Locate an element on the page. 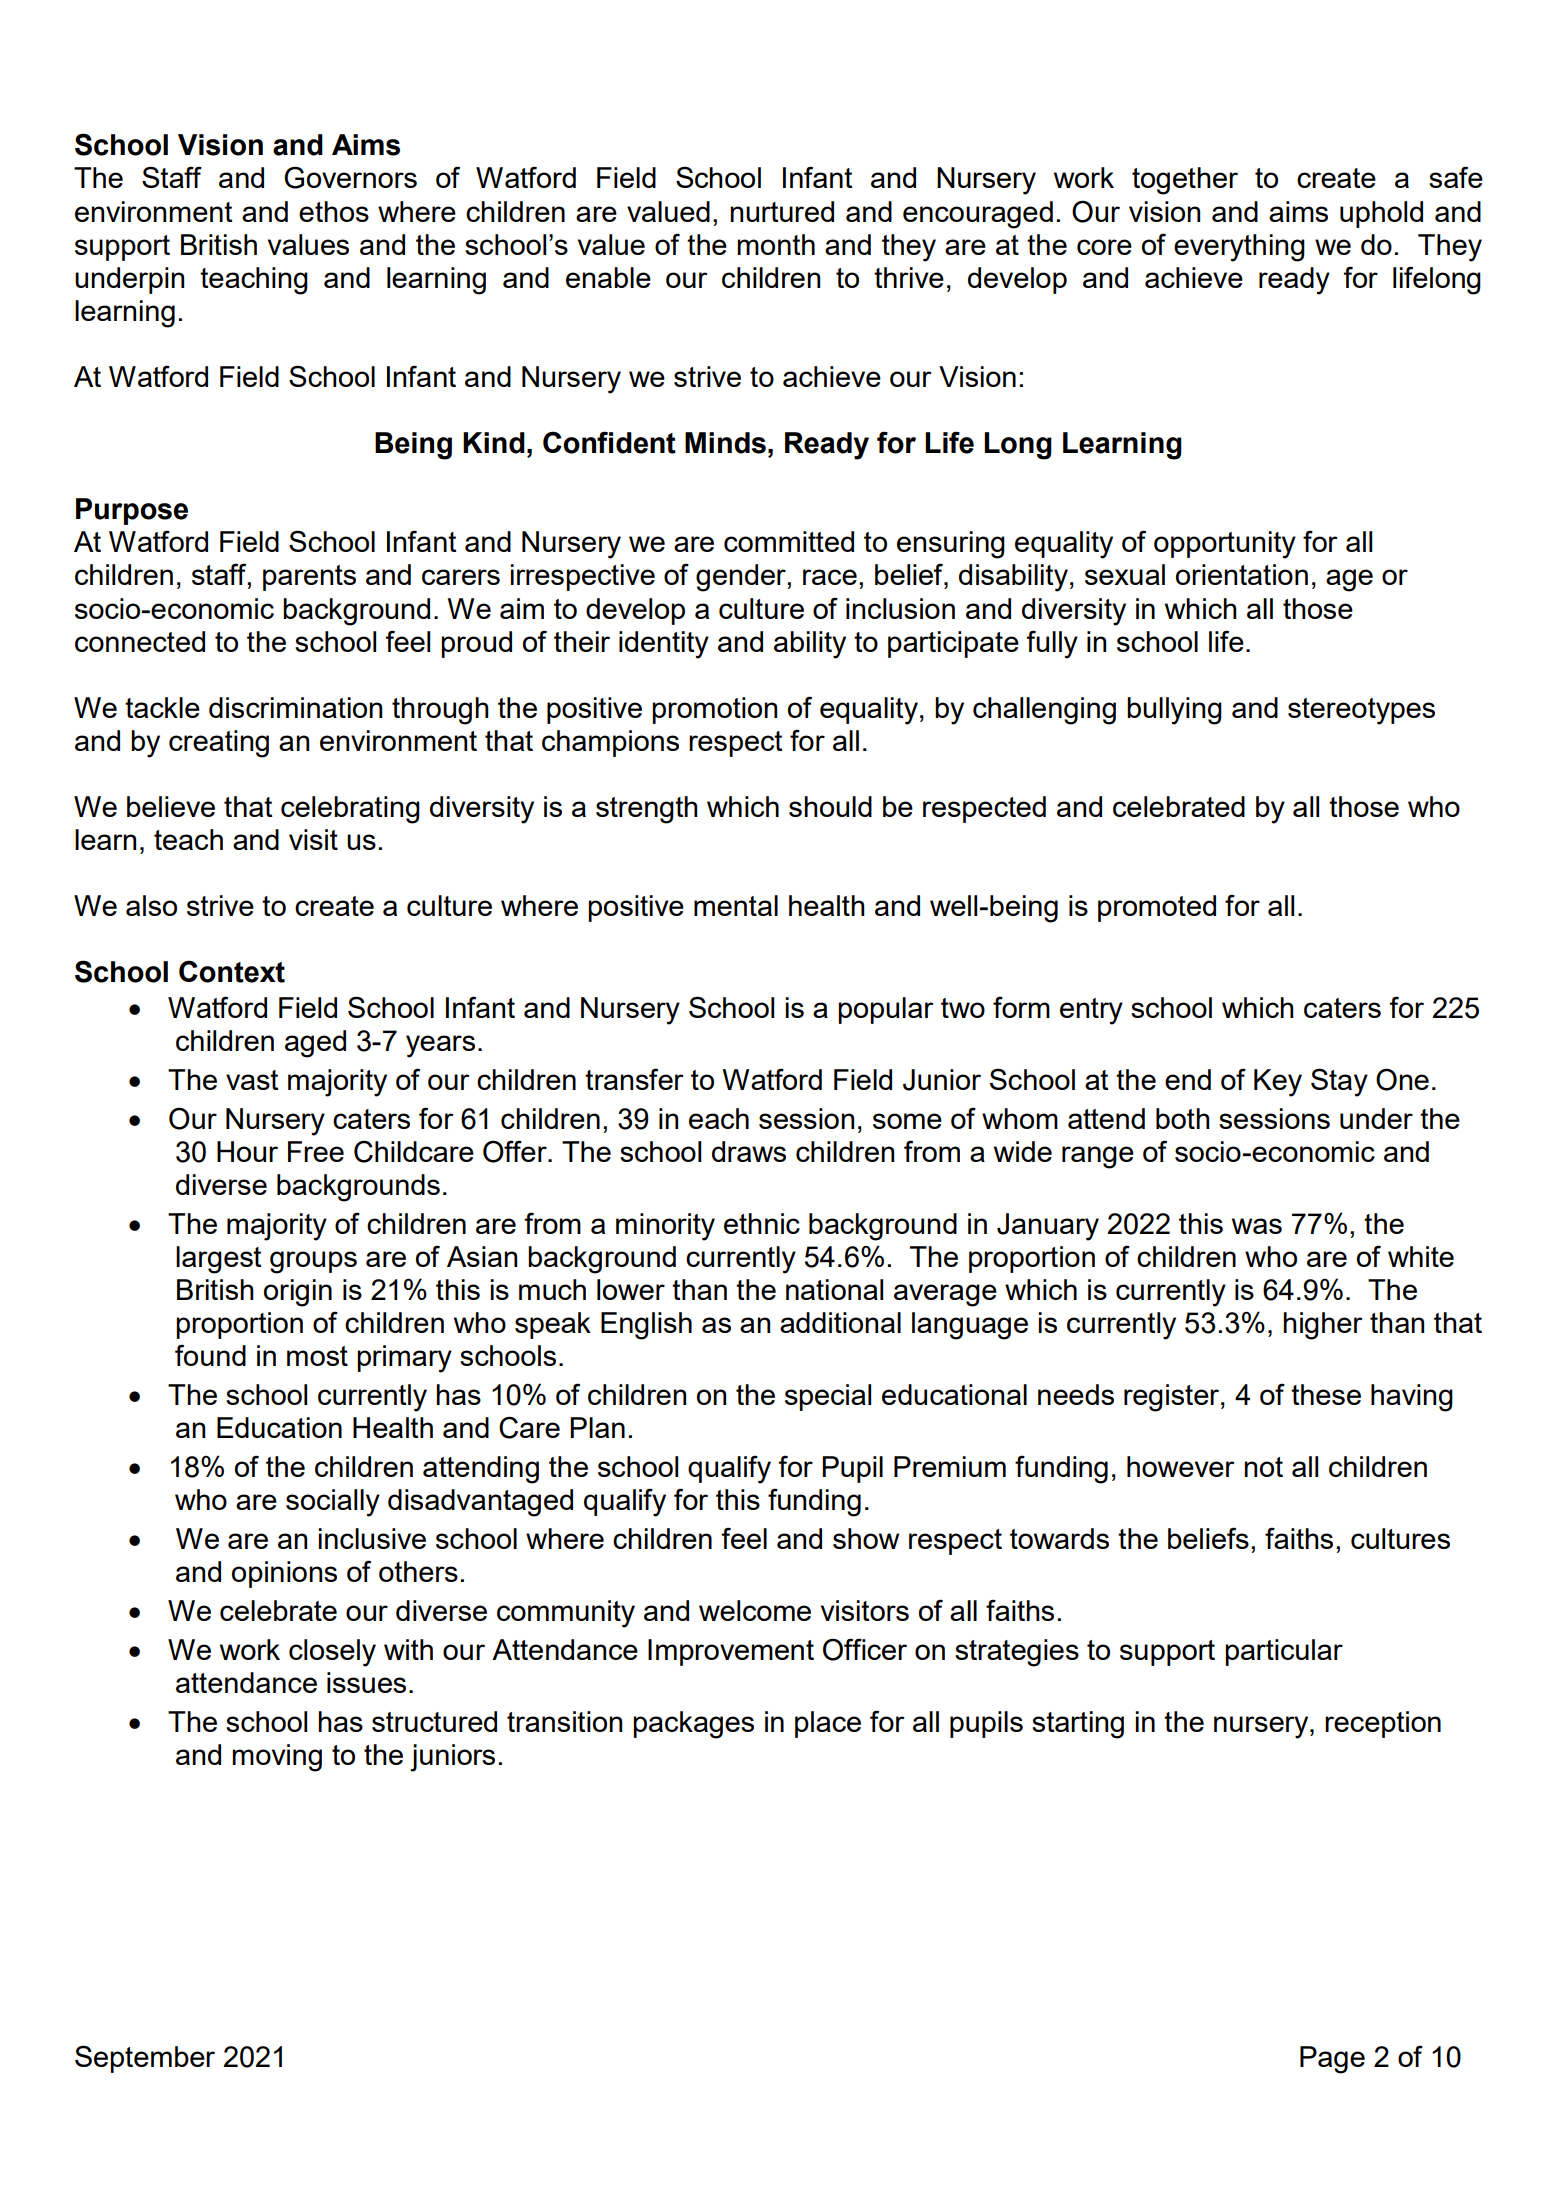 The image size is (1557, 2202). special is located at coordinates (828, 1397).
